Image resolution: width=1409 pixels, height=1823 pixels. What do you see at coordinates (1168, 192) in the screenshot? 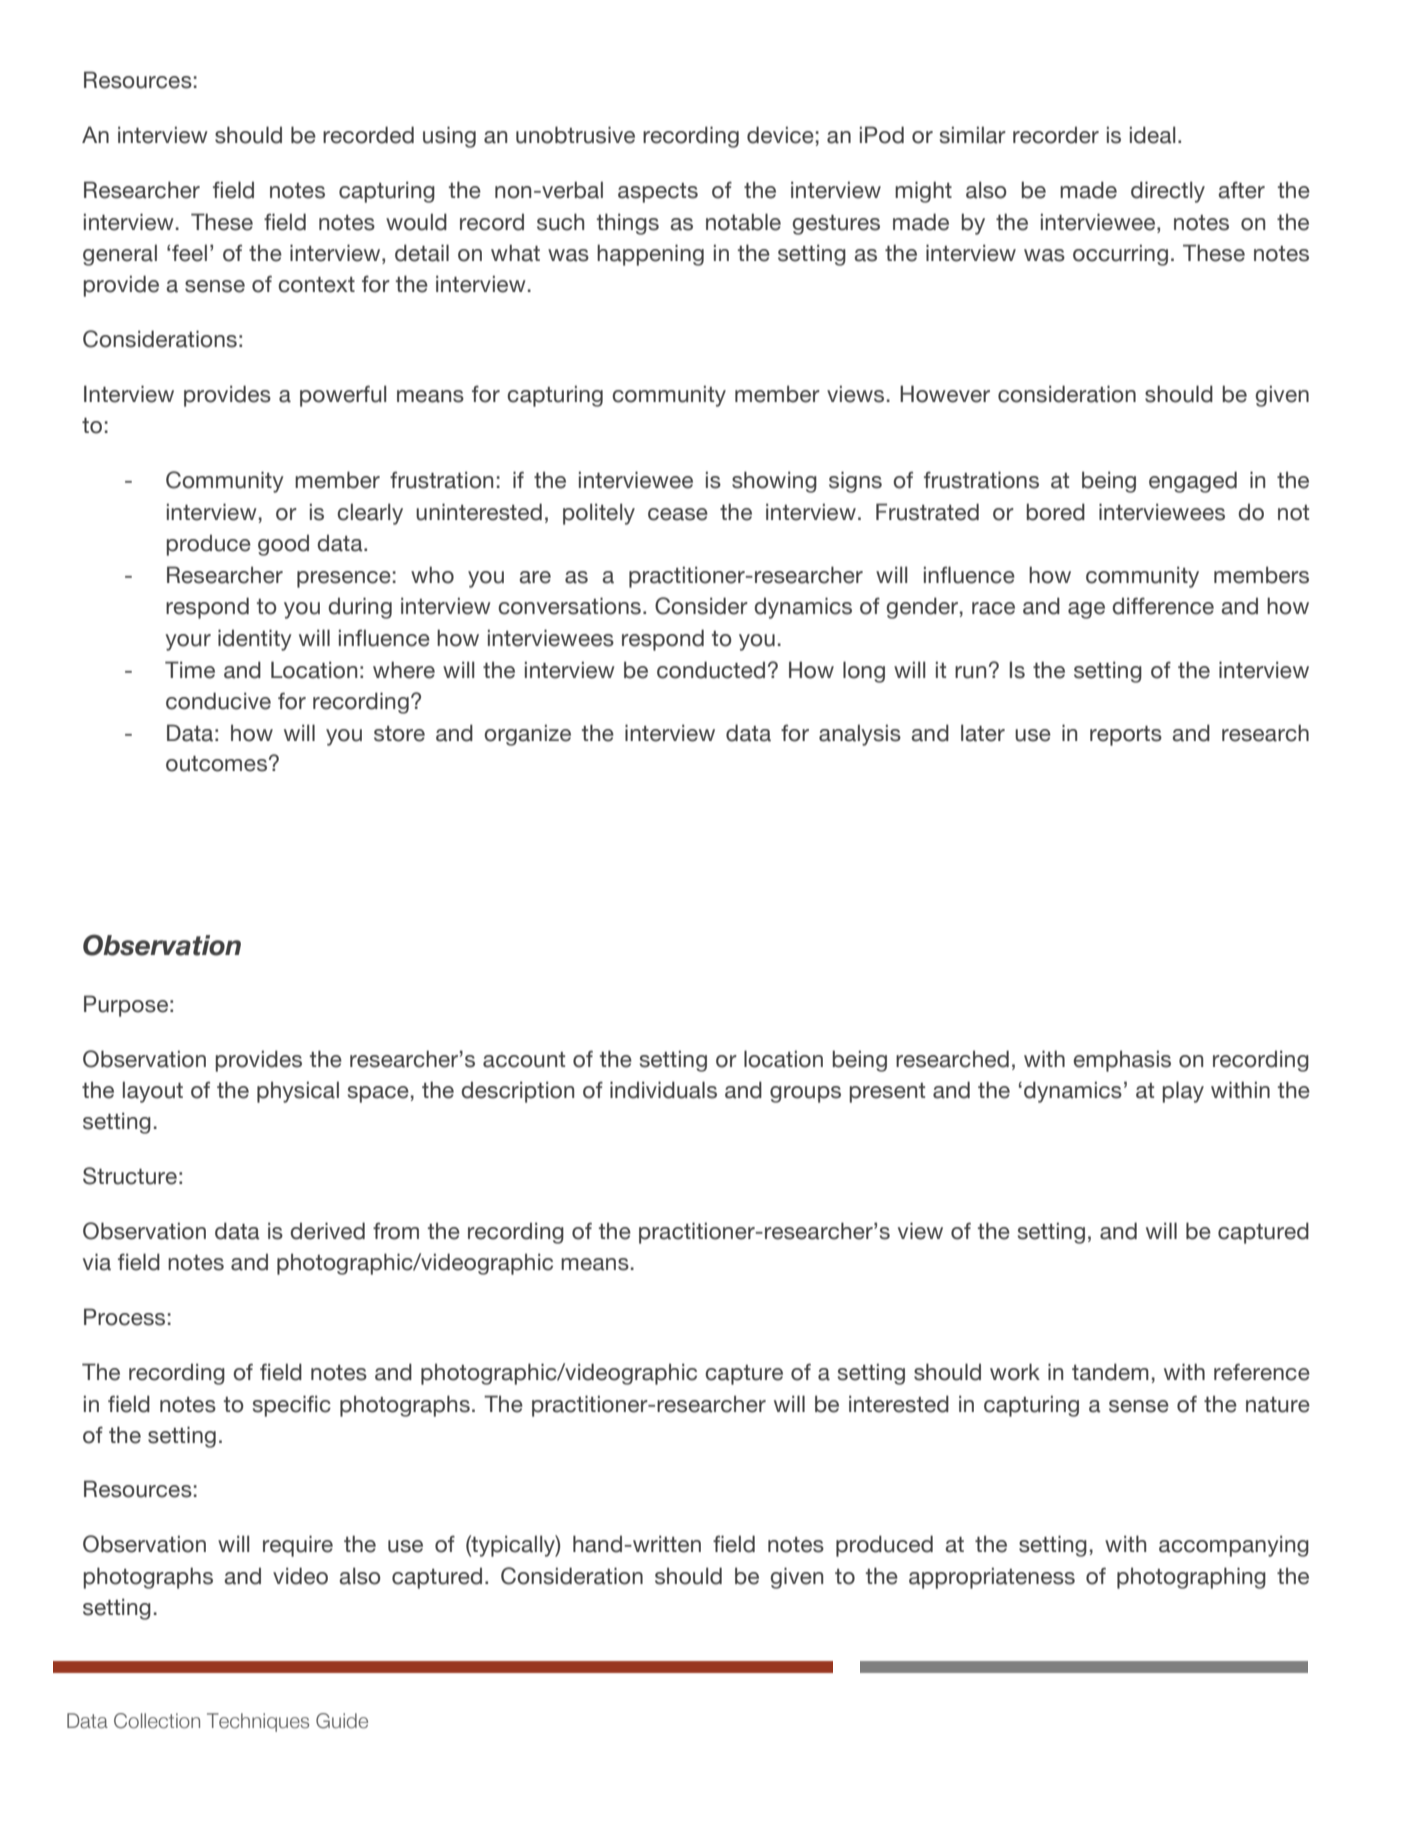
I see `directly` at bounding box center [1168, 192].
